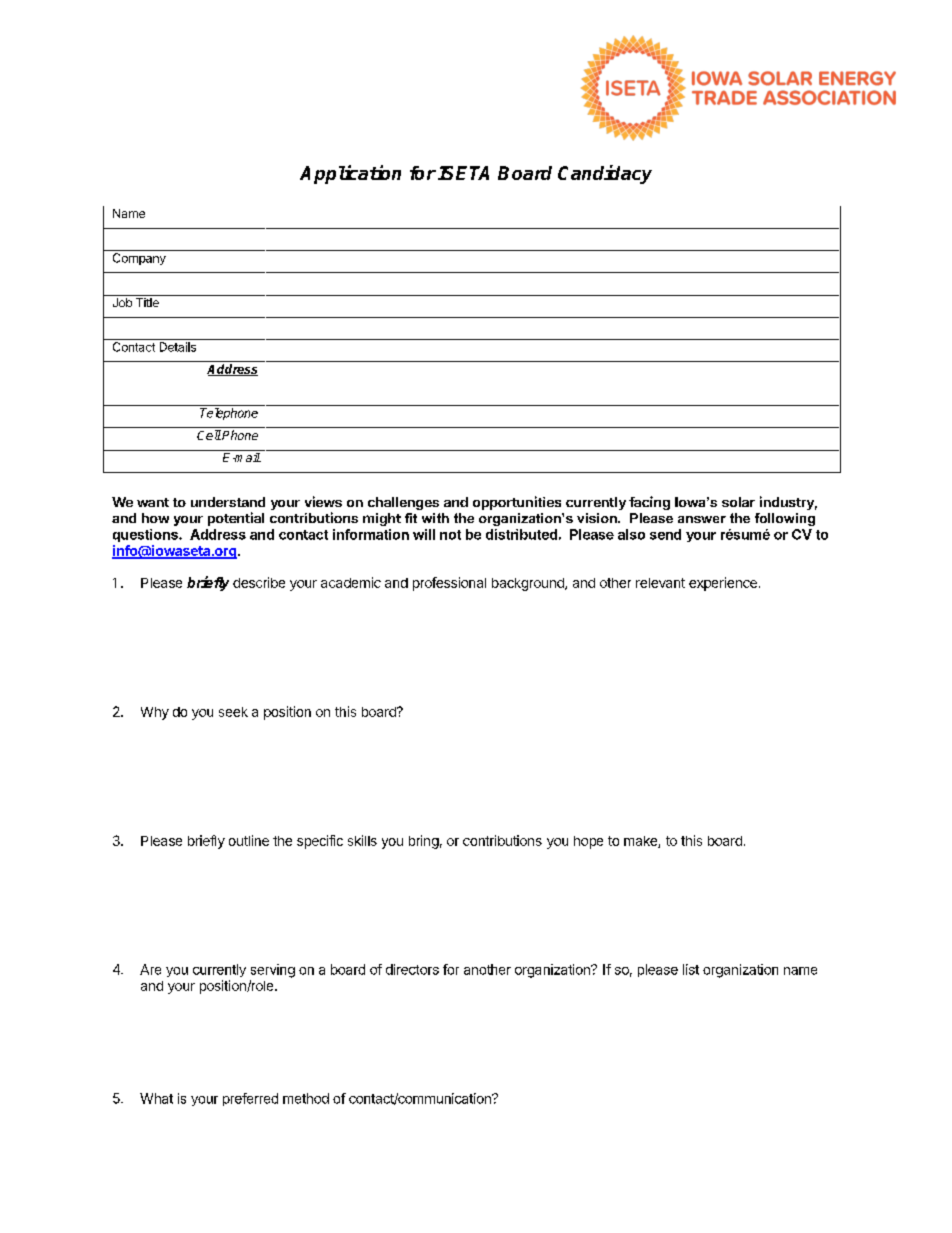 The width and height of the document is (952, 1233). I want to click on What, so click(156, 1098).
